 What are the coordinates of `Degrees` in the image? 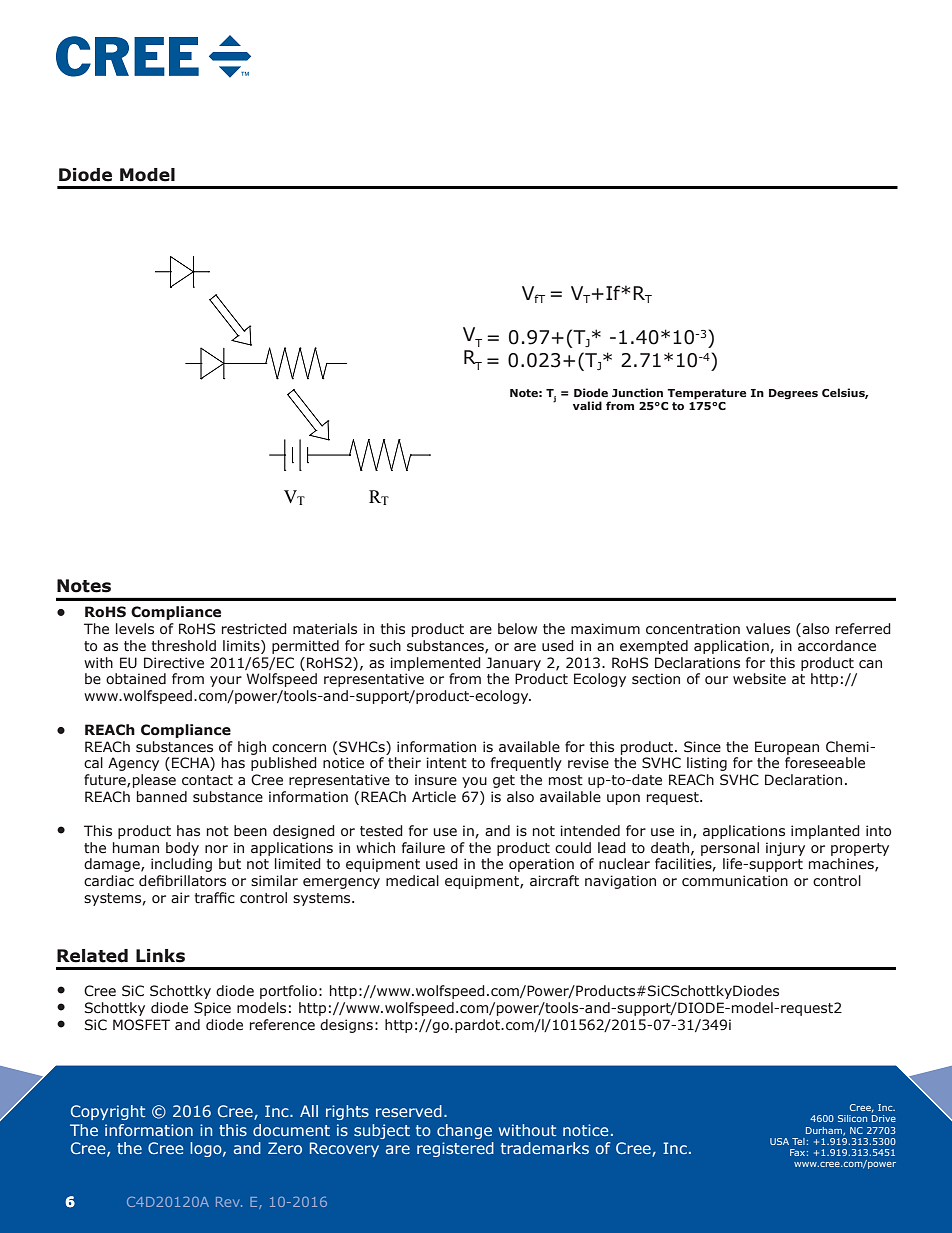 It's located at (793, 394).
